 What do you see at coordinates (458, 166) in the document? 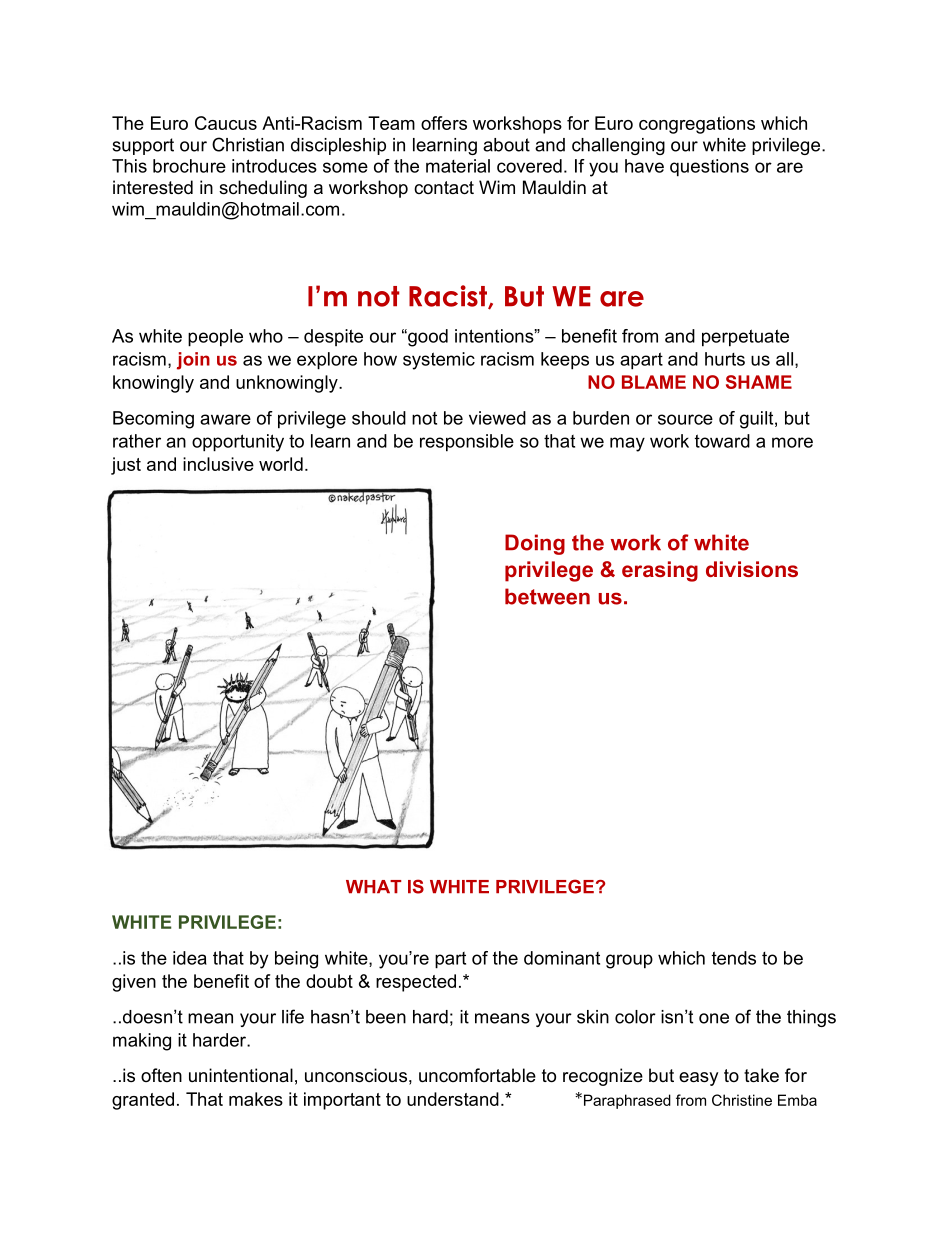
I see `material` at bounding box center [458, 166].
